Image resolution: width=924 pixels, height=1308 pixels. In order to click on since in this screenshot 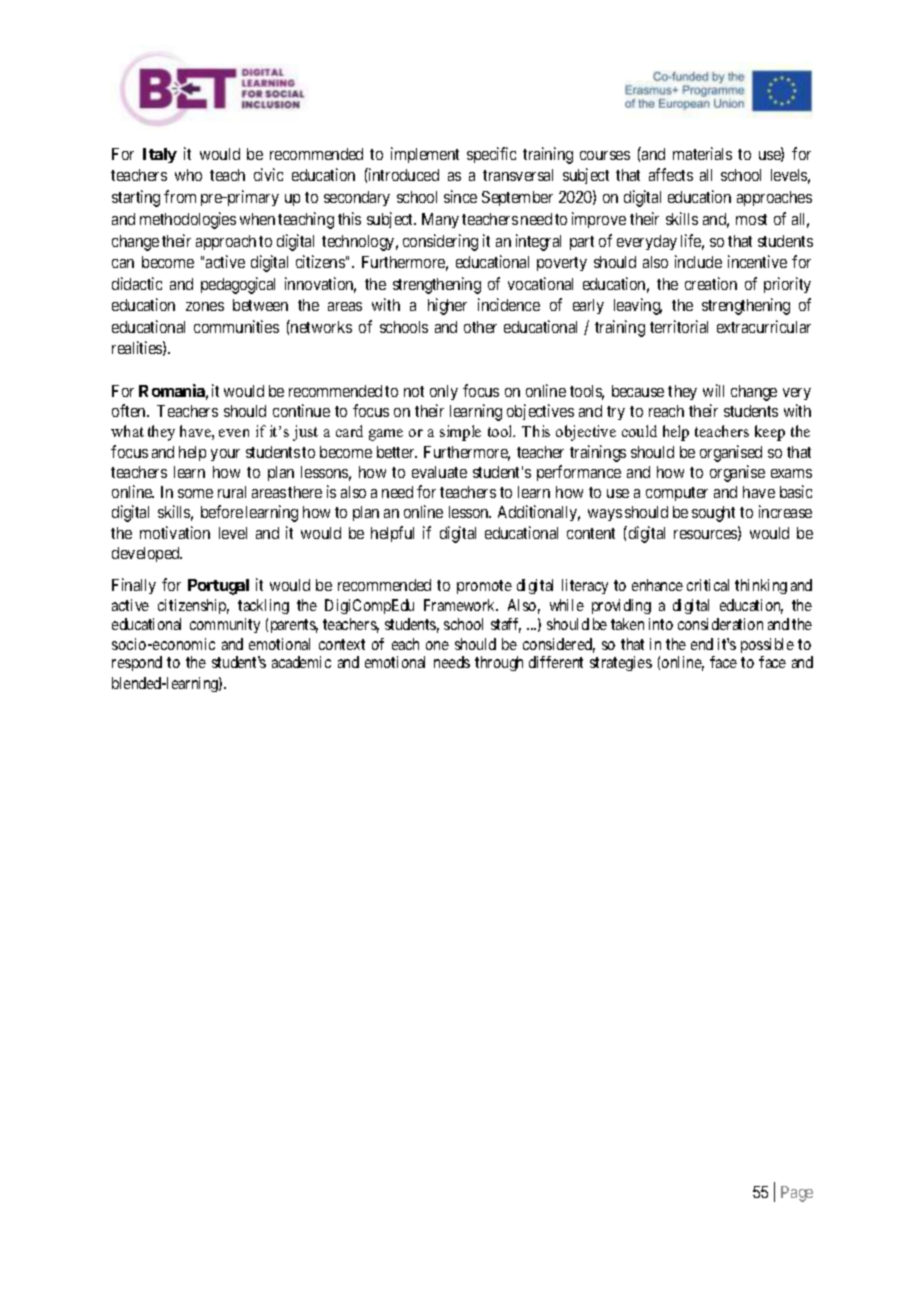, I will do `click(460, 196)`.
